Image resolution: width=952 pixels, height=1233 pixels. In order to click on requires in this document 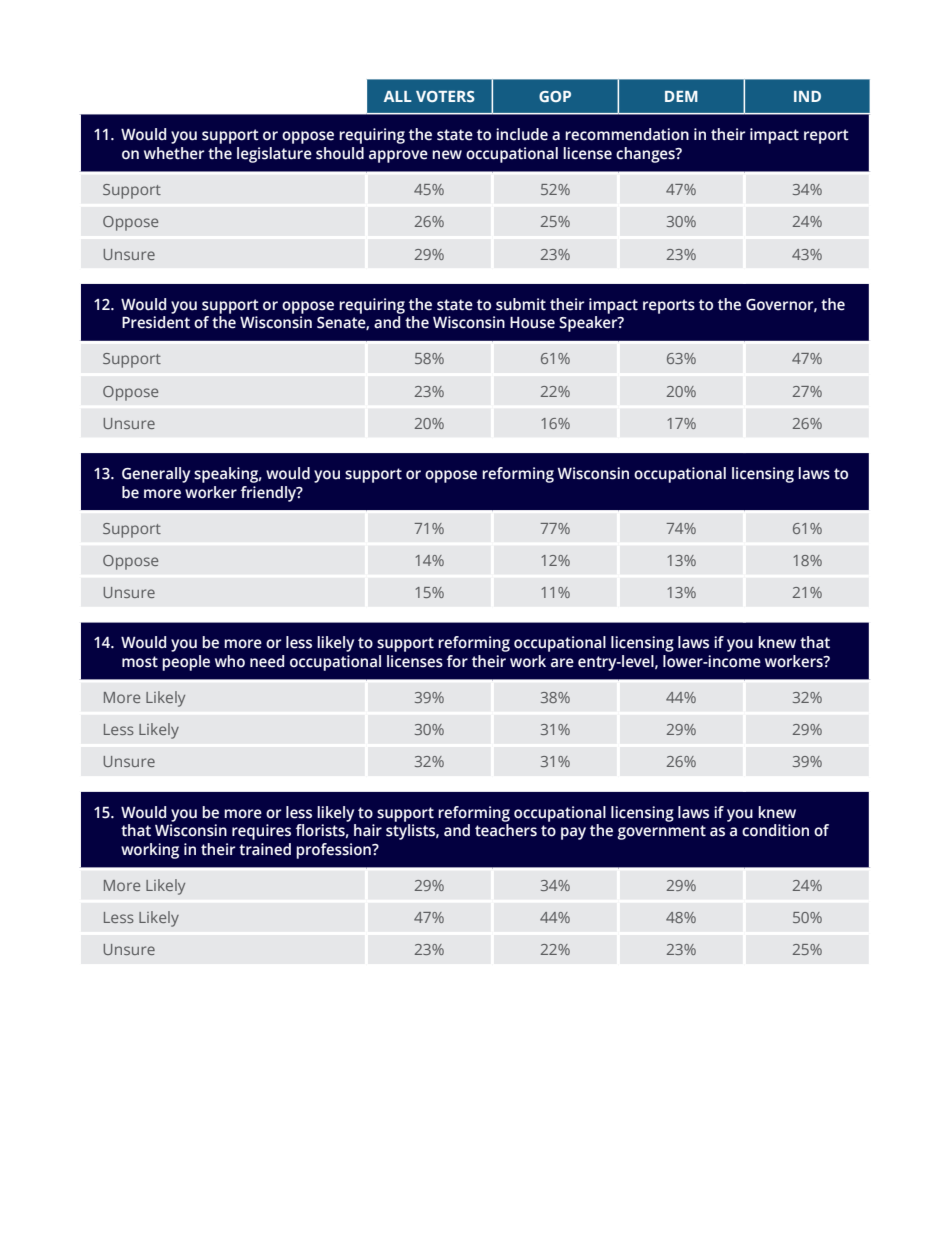, I will do `click(261, 832)`.
